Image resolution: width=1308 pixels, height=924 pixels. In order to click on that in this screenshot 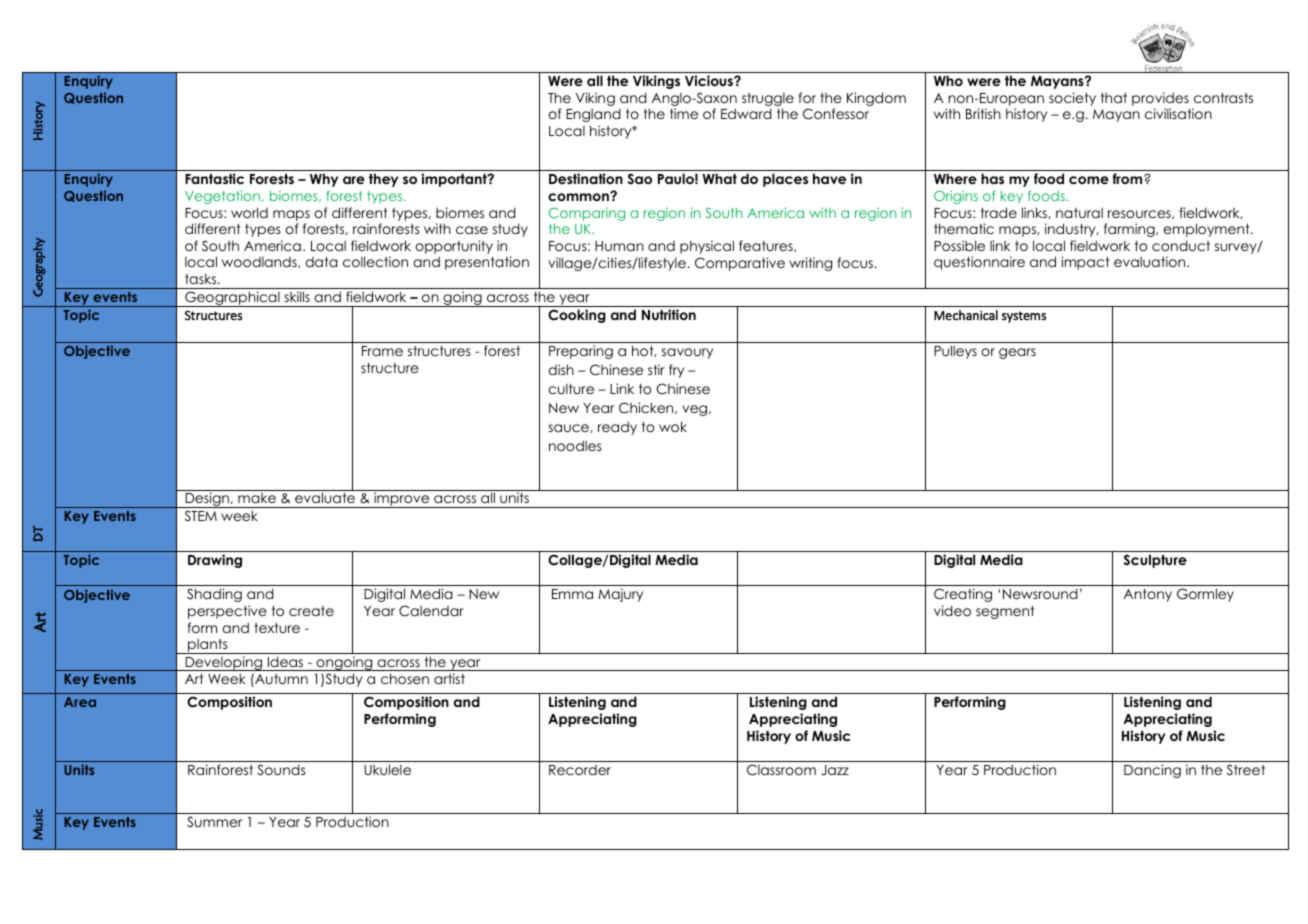, I will do `click(1114, 98)`.
